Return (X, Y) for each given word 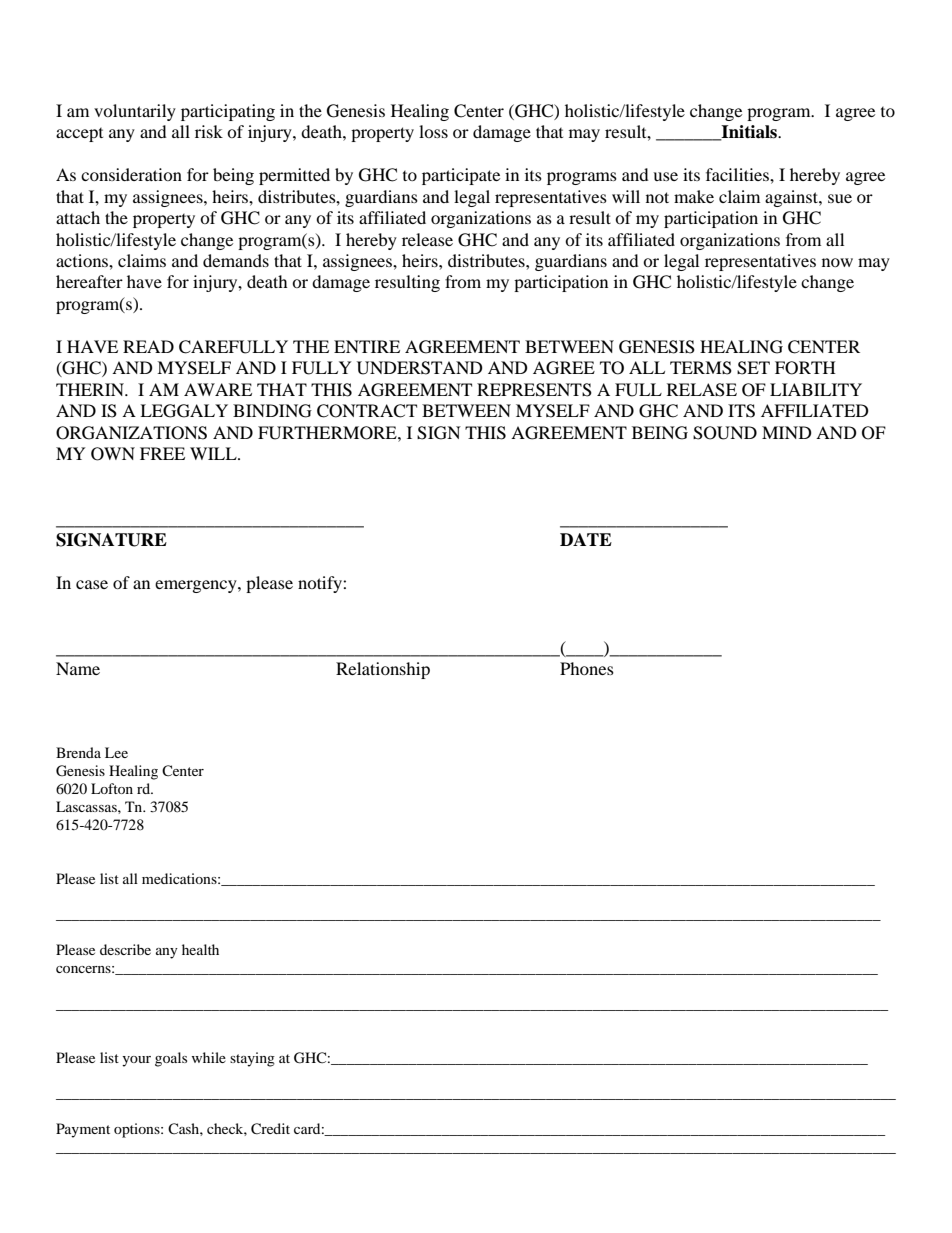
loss (433, 131)
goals (171, 1059)
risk (209, 131)
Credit (270, 1129)
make (694, 196)
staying (252, 1059)
